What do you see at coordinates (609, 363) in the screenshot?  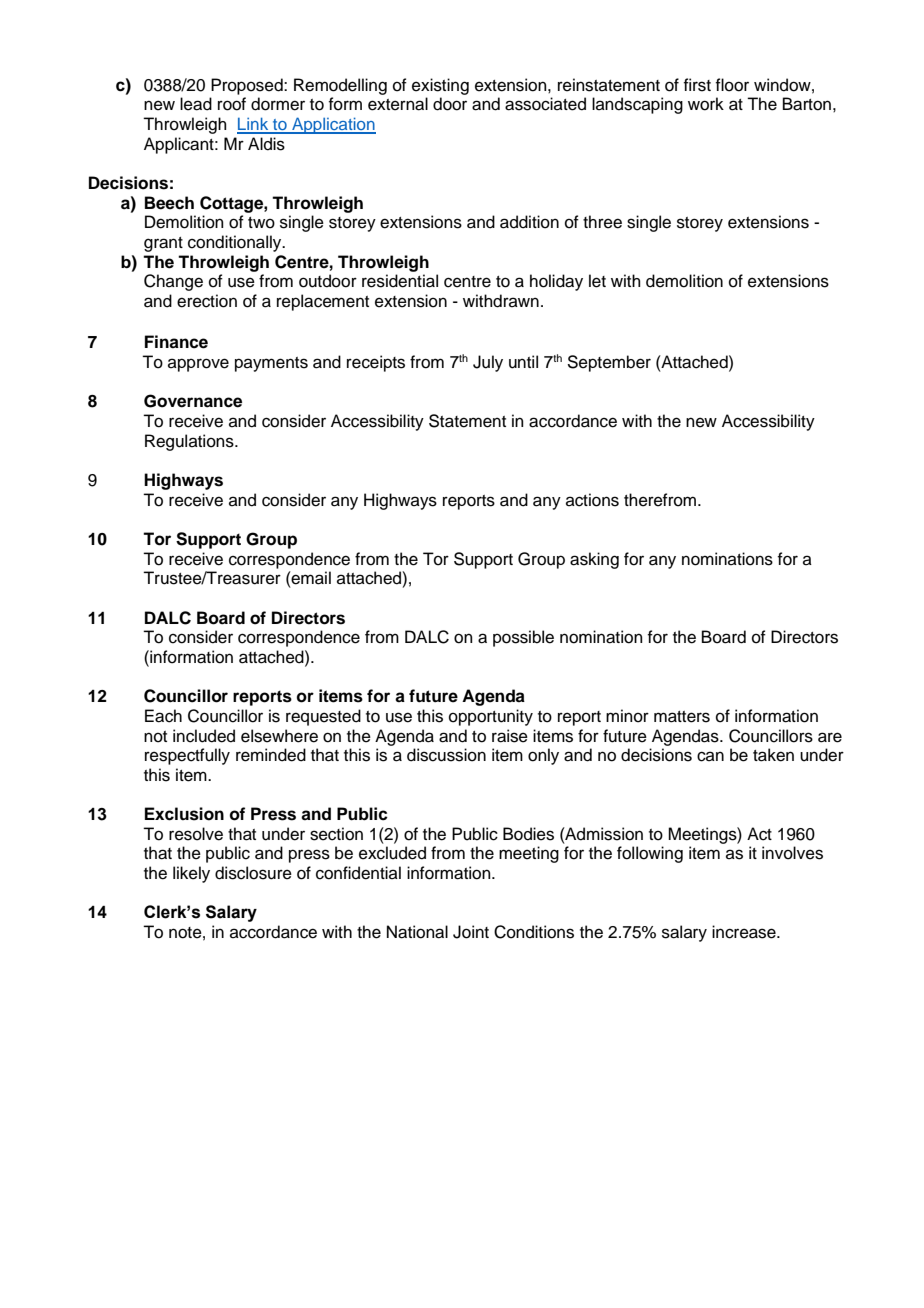 I see `September` at bounding box center [609, 363].
